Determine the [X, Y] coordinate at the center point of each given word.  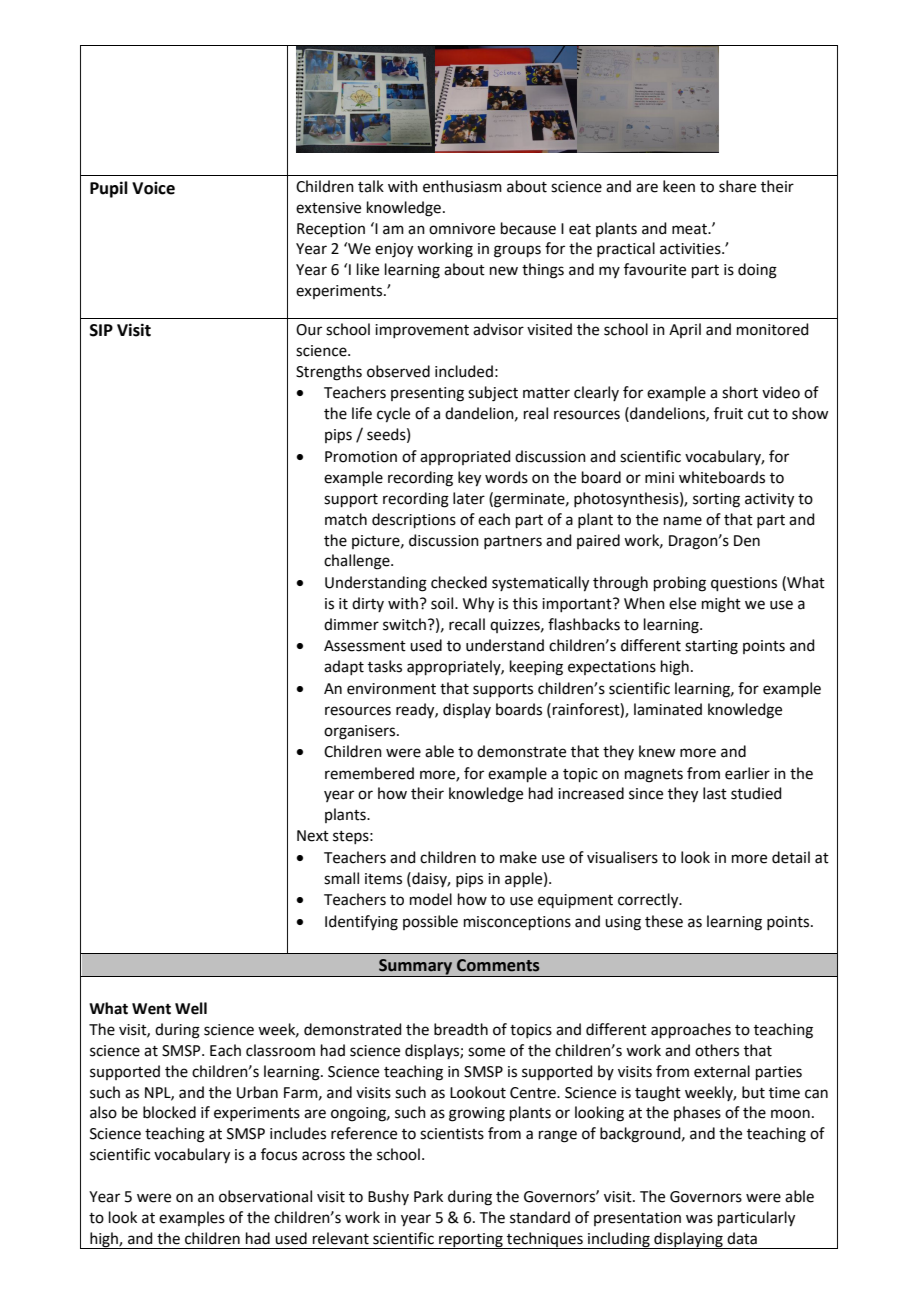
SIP [101, 330]
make [518, 857]
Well [191, 1008]
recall [467, 624]
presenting [427, 394]
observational [265, 1196]
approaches [691, 1030]
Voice [153, 188]
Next [313, 836]
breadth [461, 1029]
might [721, 605]
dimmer [351, 624]
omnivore [462, 229]
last [715, 793]
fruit [728, 413]
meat [690, 229]
